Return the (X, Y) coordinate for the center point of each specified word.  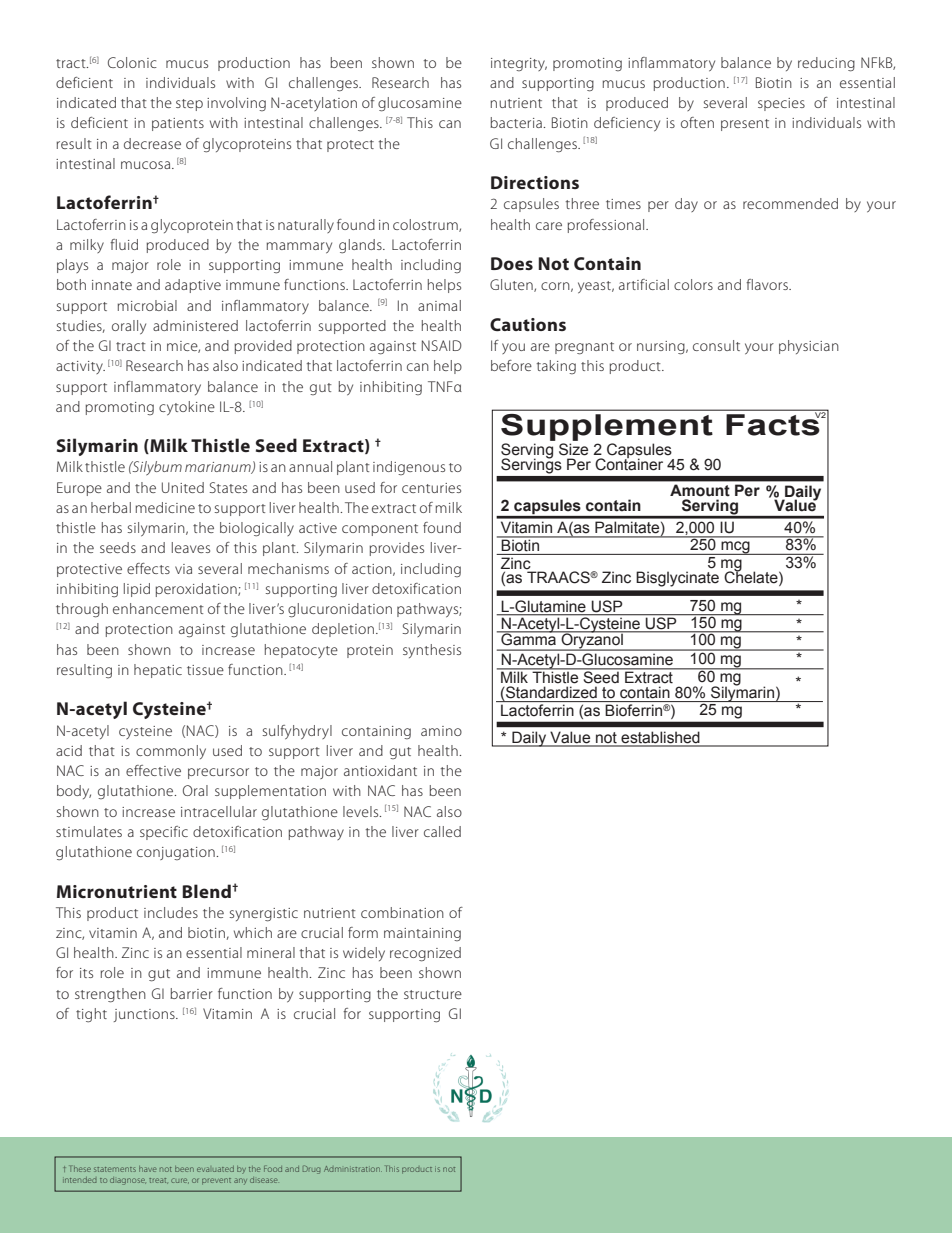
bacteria (517, 122)
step (189, 105)
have (147, 1169)
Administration (353, 1169)
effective (153, 770)
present (745, 125)
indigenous (409, 468)
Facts (774, 424)
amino (441, 731)
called (442, 831)
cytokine (187, 408)
